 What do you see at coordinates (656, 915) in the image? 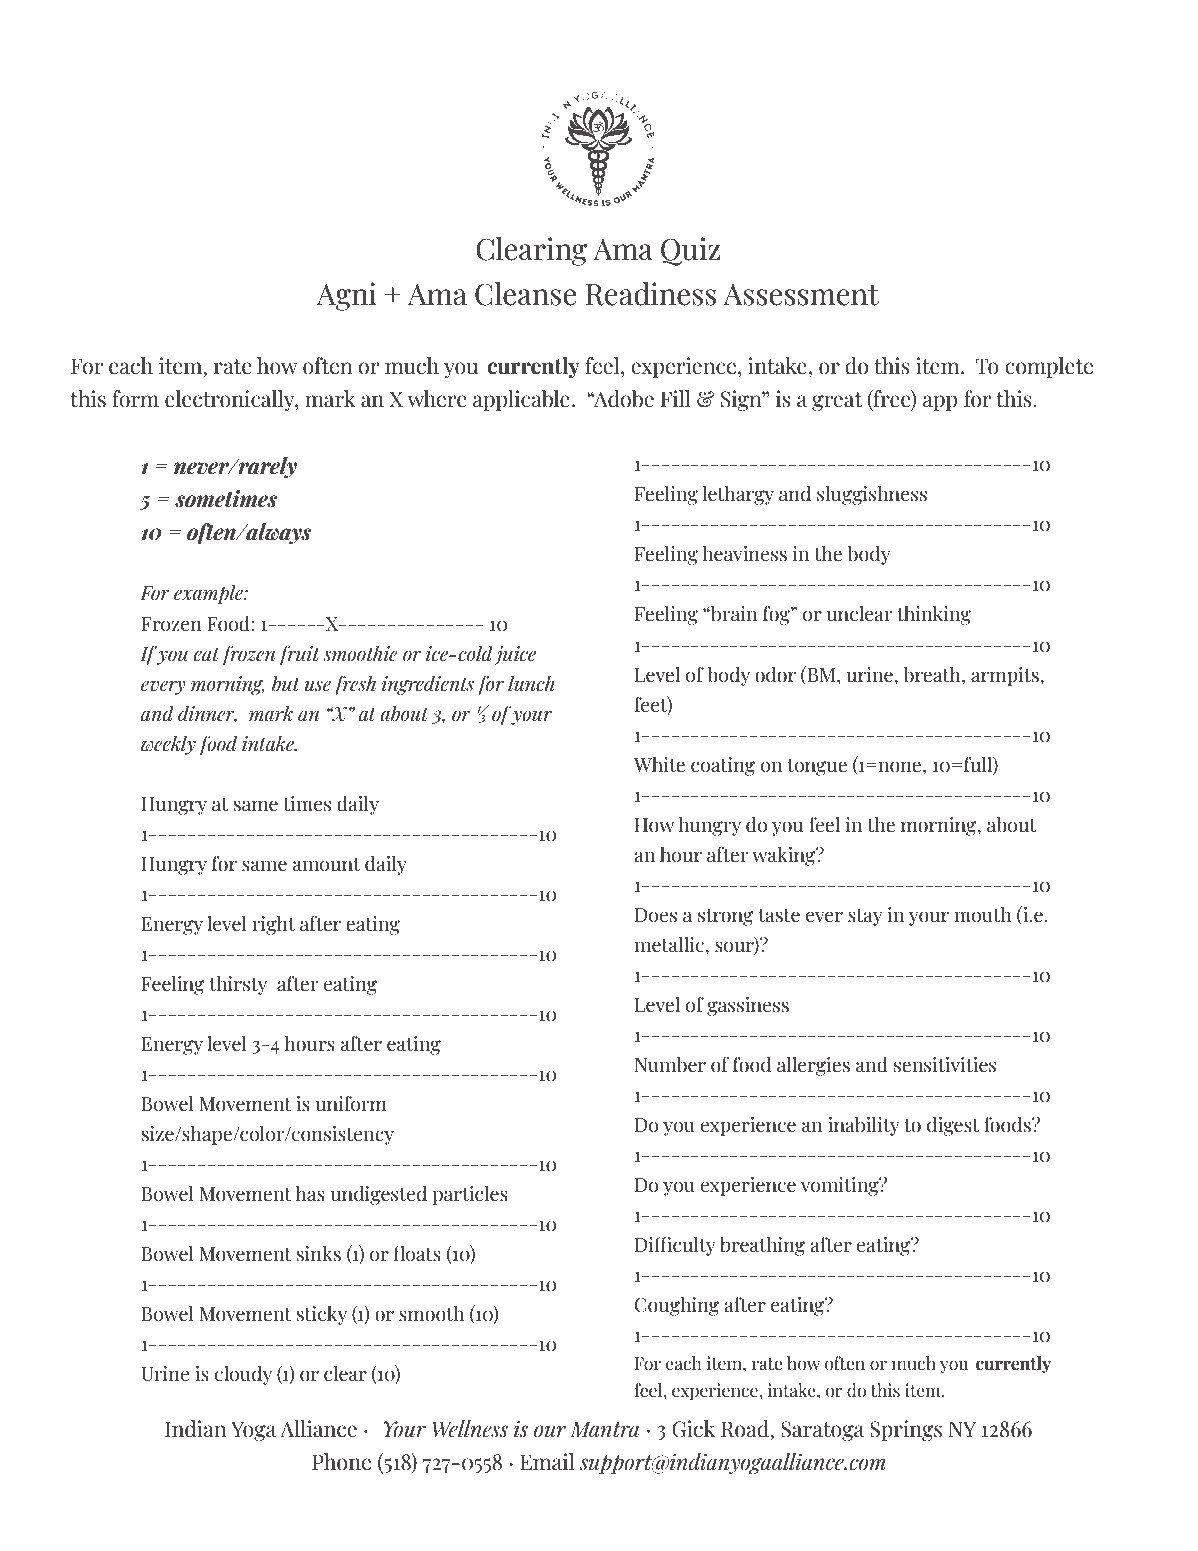
I see `Does` at bounding box center [656, 915].
